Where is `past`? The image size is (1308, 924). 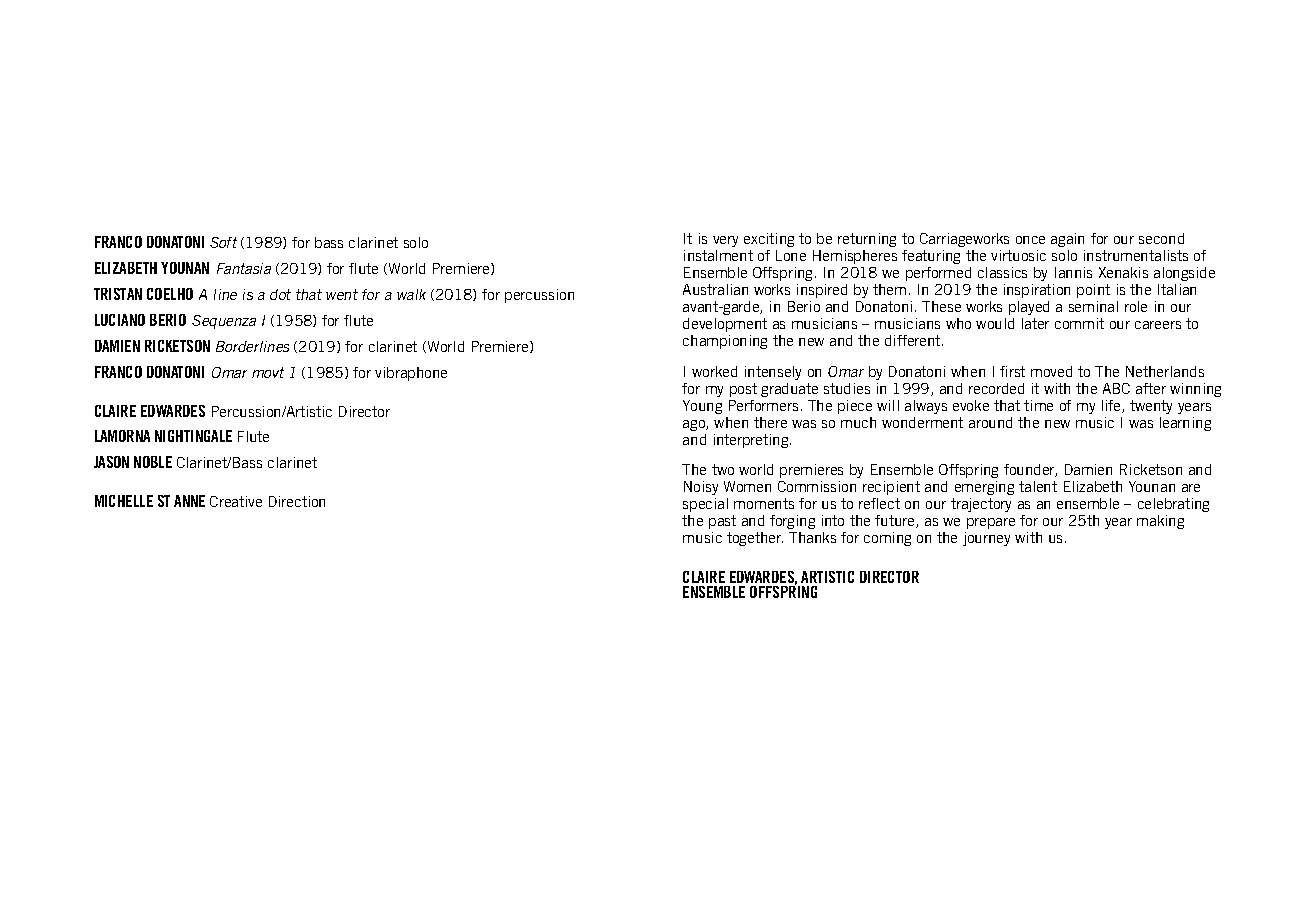
past is located at coordinates (722, 522).
